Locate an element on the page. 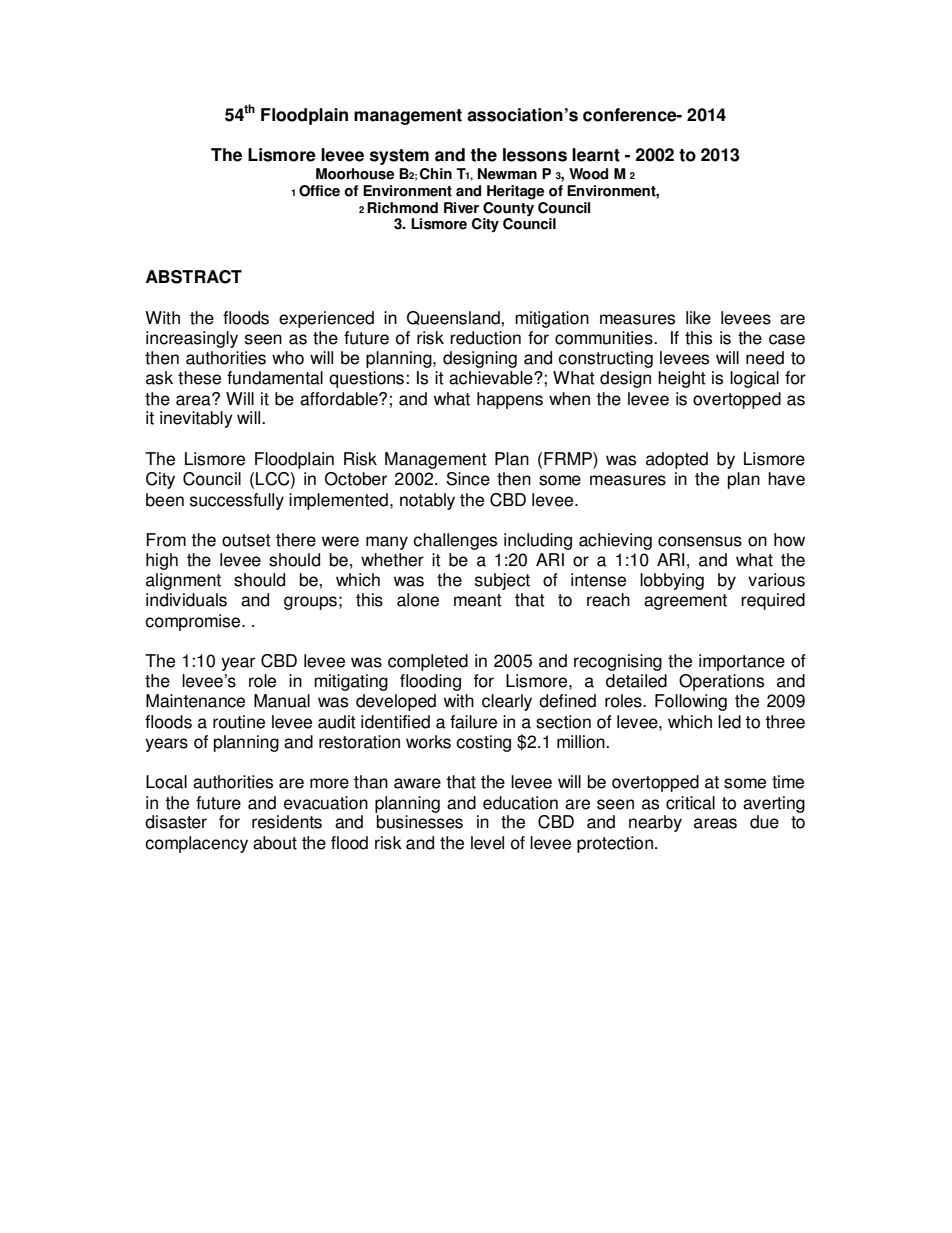  residents is located at coordinates (287, 822).
